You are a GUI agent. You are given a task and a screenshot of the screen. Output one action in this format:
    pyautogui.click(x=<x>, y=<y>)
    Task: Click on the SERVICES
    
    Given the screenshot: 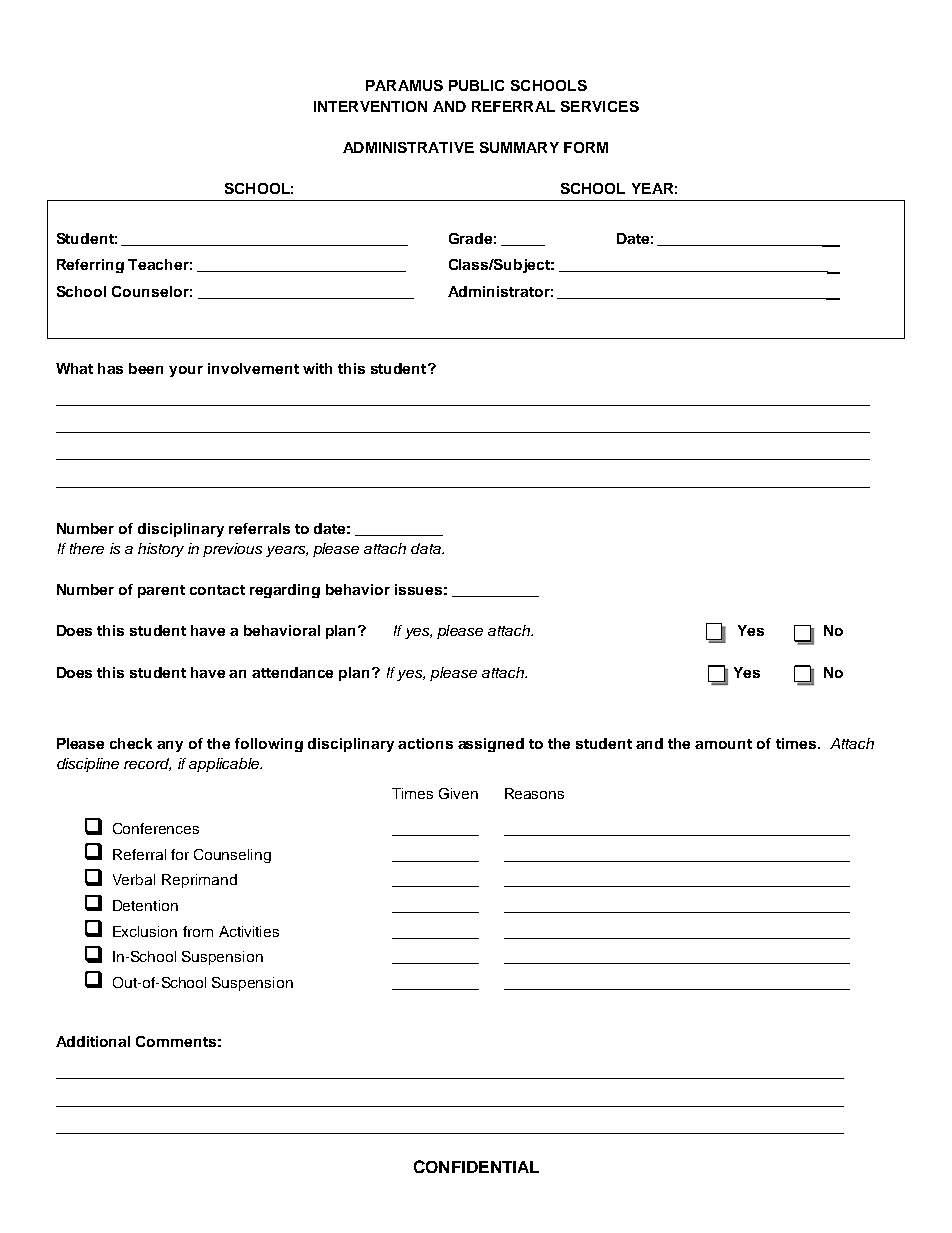 What is the action you would take?
    pyautogui.click(x=600, y=106)
